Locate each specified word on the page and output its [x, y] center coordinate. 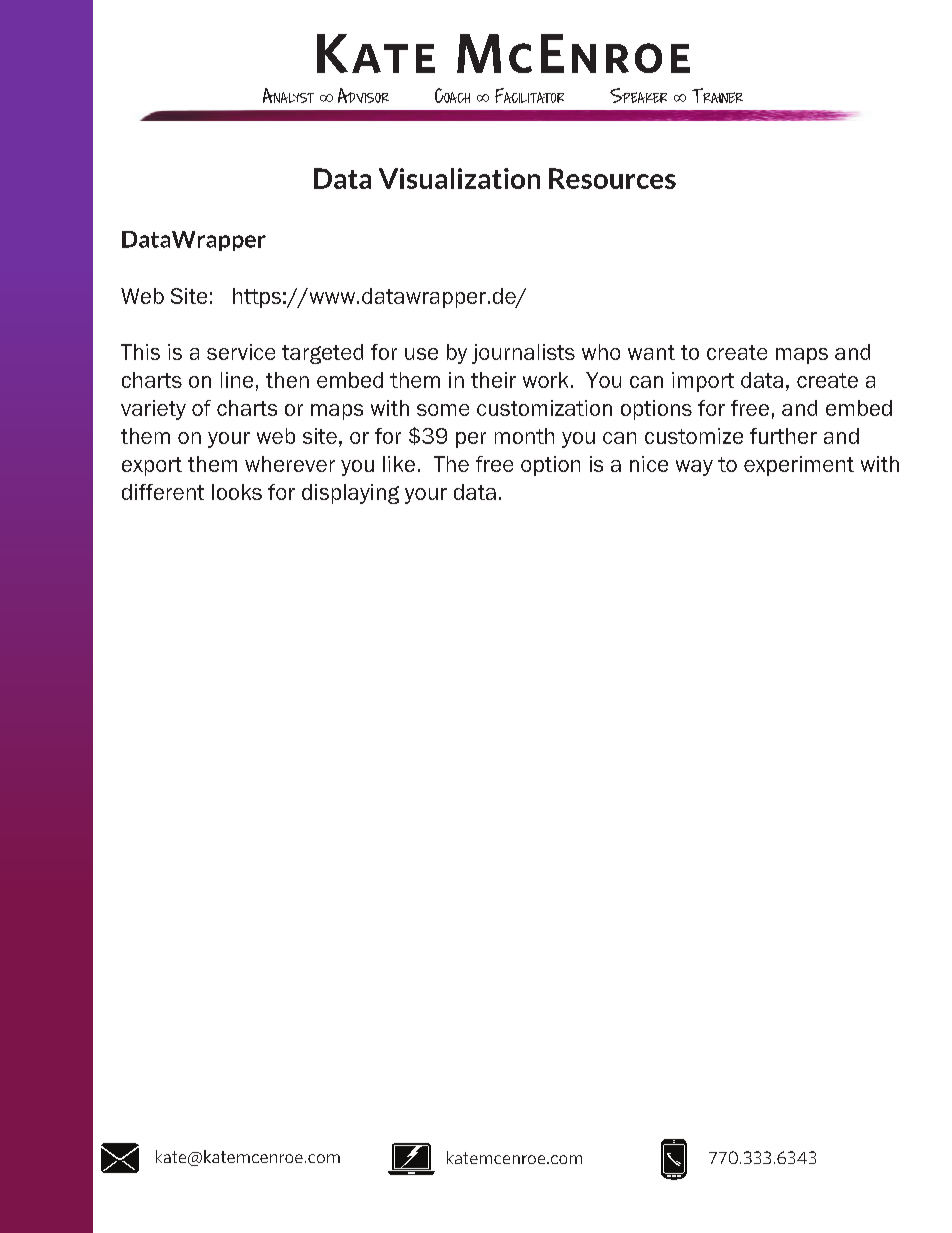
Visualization [459, 178]
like [399, 464]
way [694, 468]
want [651, 352]
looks [237, 492]
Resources [612, 178]
